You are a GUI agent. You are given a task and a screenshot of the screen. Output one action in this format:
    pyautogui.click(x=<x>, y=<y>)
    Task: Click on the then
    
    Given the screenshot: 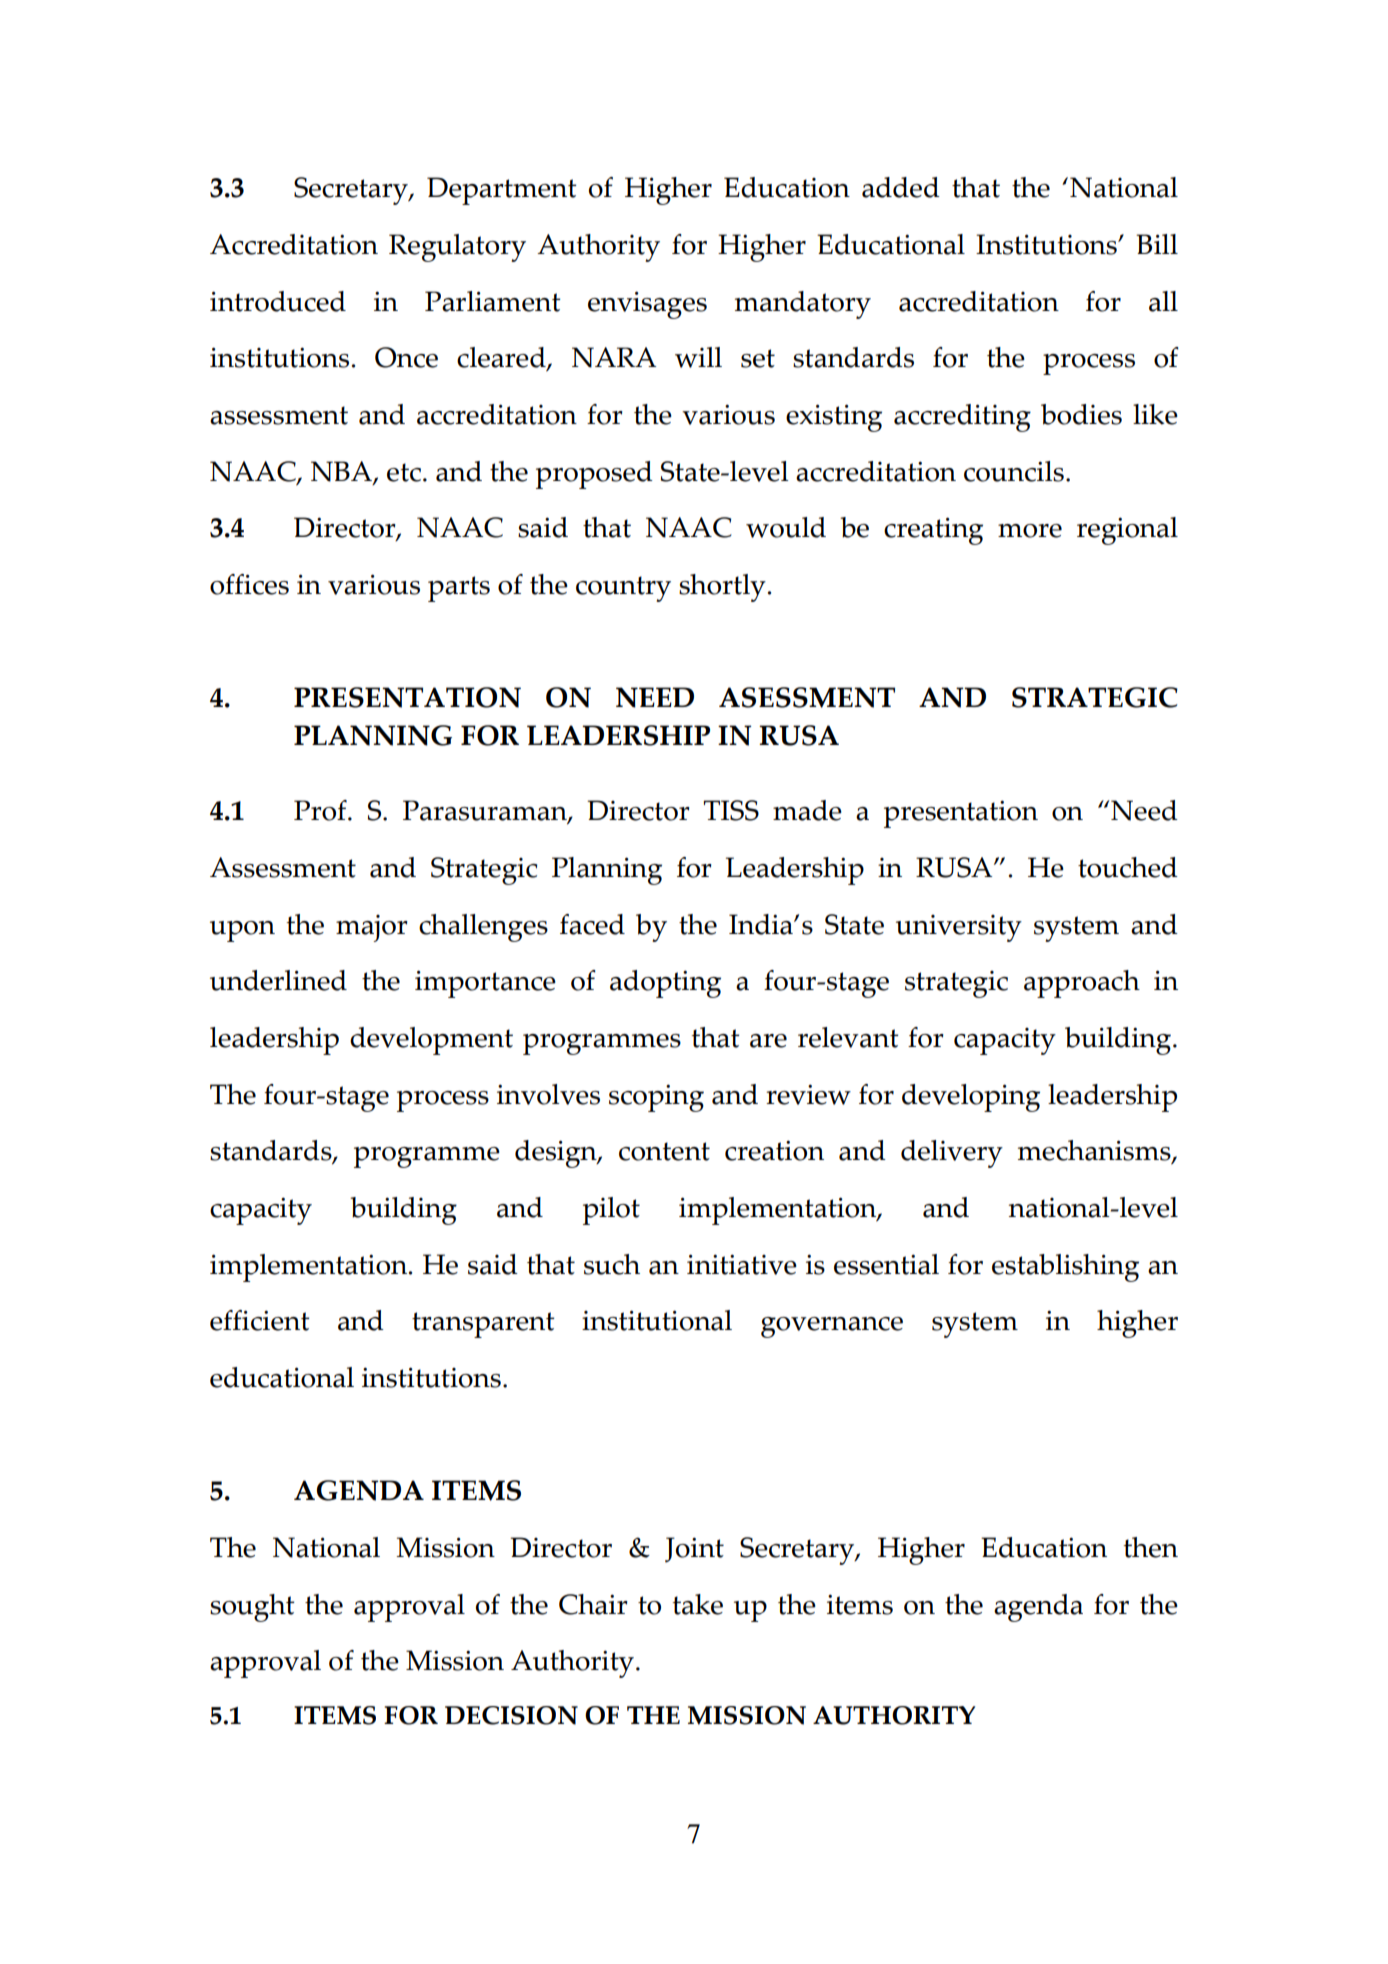 What is the action you would take?
    pyautogui.click(x=1150, y=1547)
